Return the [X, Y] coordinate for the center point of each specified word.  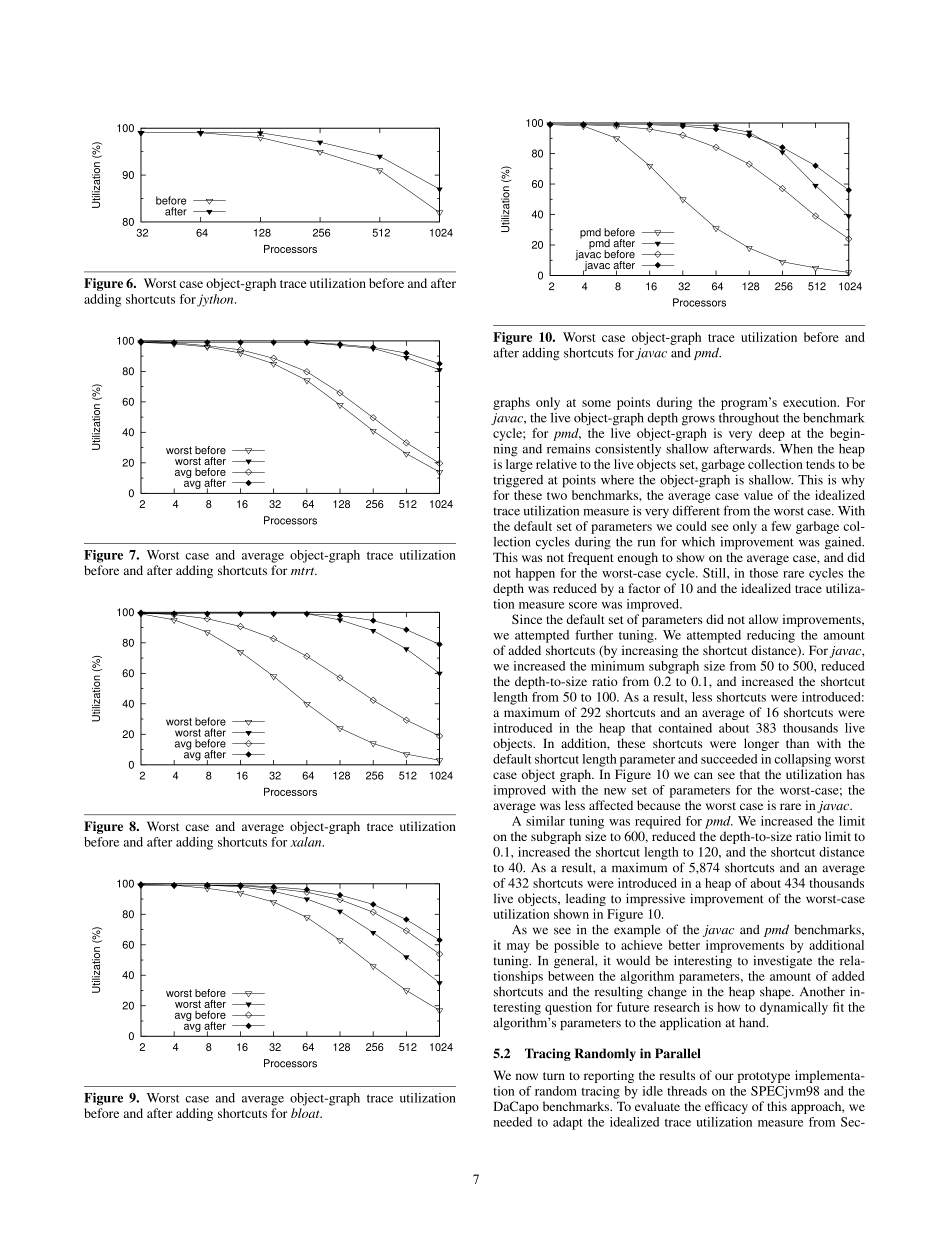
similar [545, 821]
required [658, 822]
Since [527, 619]
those [763, 573]
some [596, 403]
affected [611, 805]
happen [535, 574]
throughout [749, 419]
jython [216, 300]
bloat [306, 1113]
